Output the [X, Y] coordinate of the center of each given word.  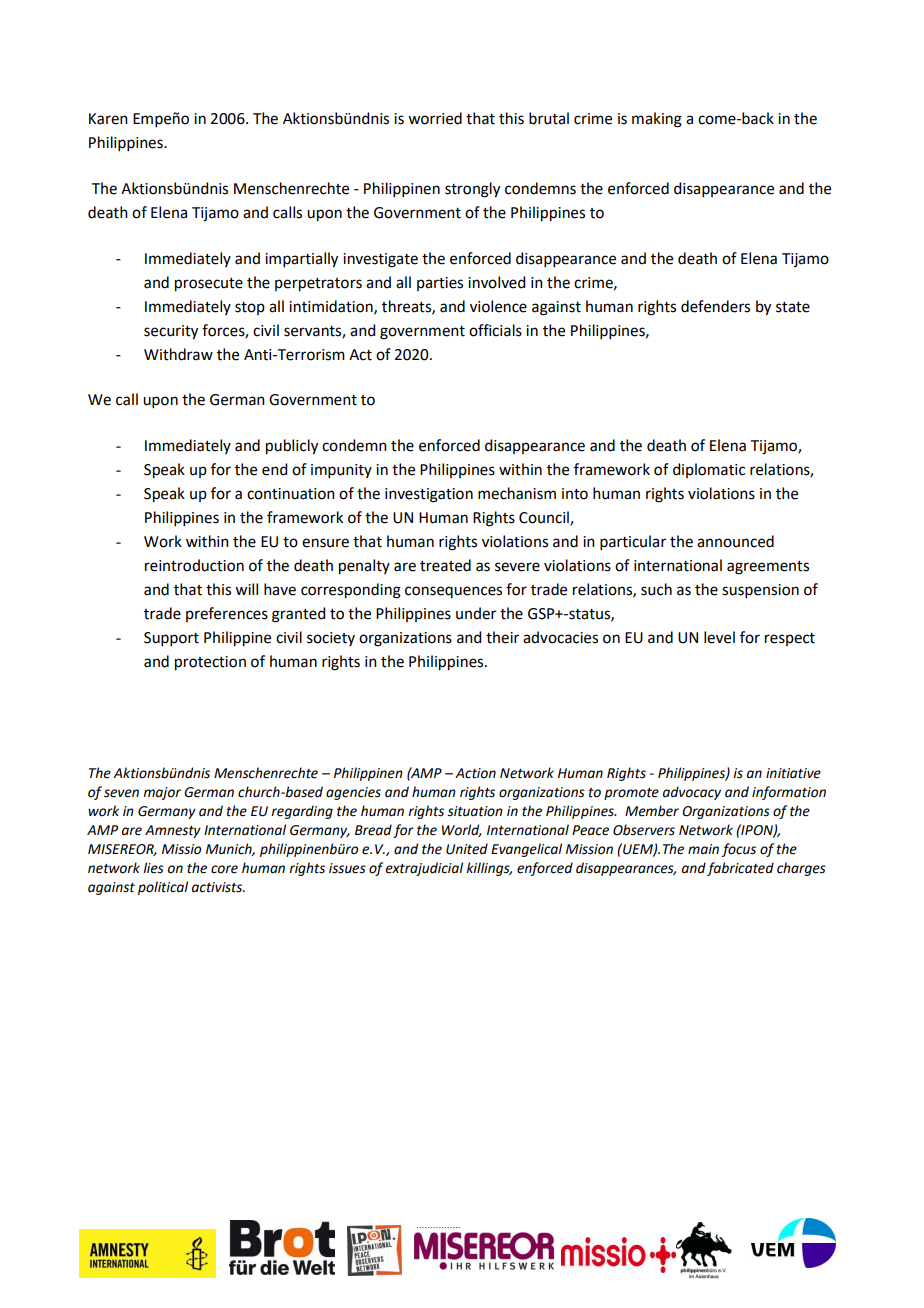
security [171, 332]
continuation [291, 494]
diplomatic [709, 470]
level [719, 637]
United [467, 849]
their [502, 637]
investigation [429, 495]
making [657, 120]
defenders [715, 306]
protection [210, 663]
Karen [108, 119]
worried [435, 118]
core [224, 869]
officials [495, 330]
